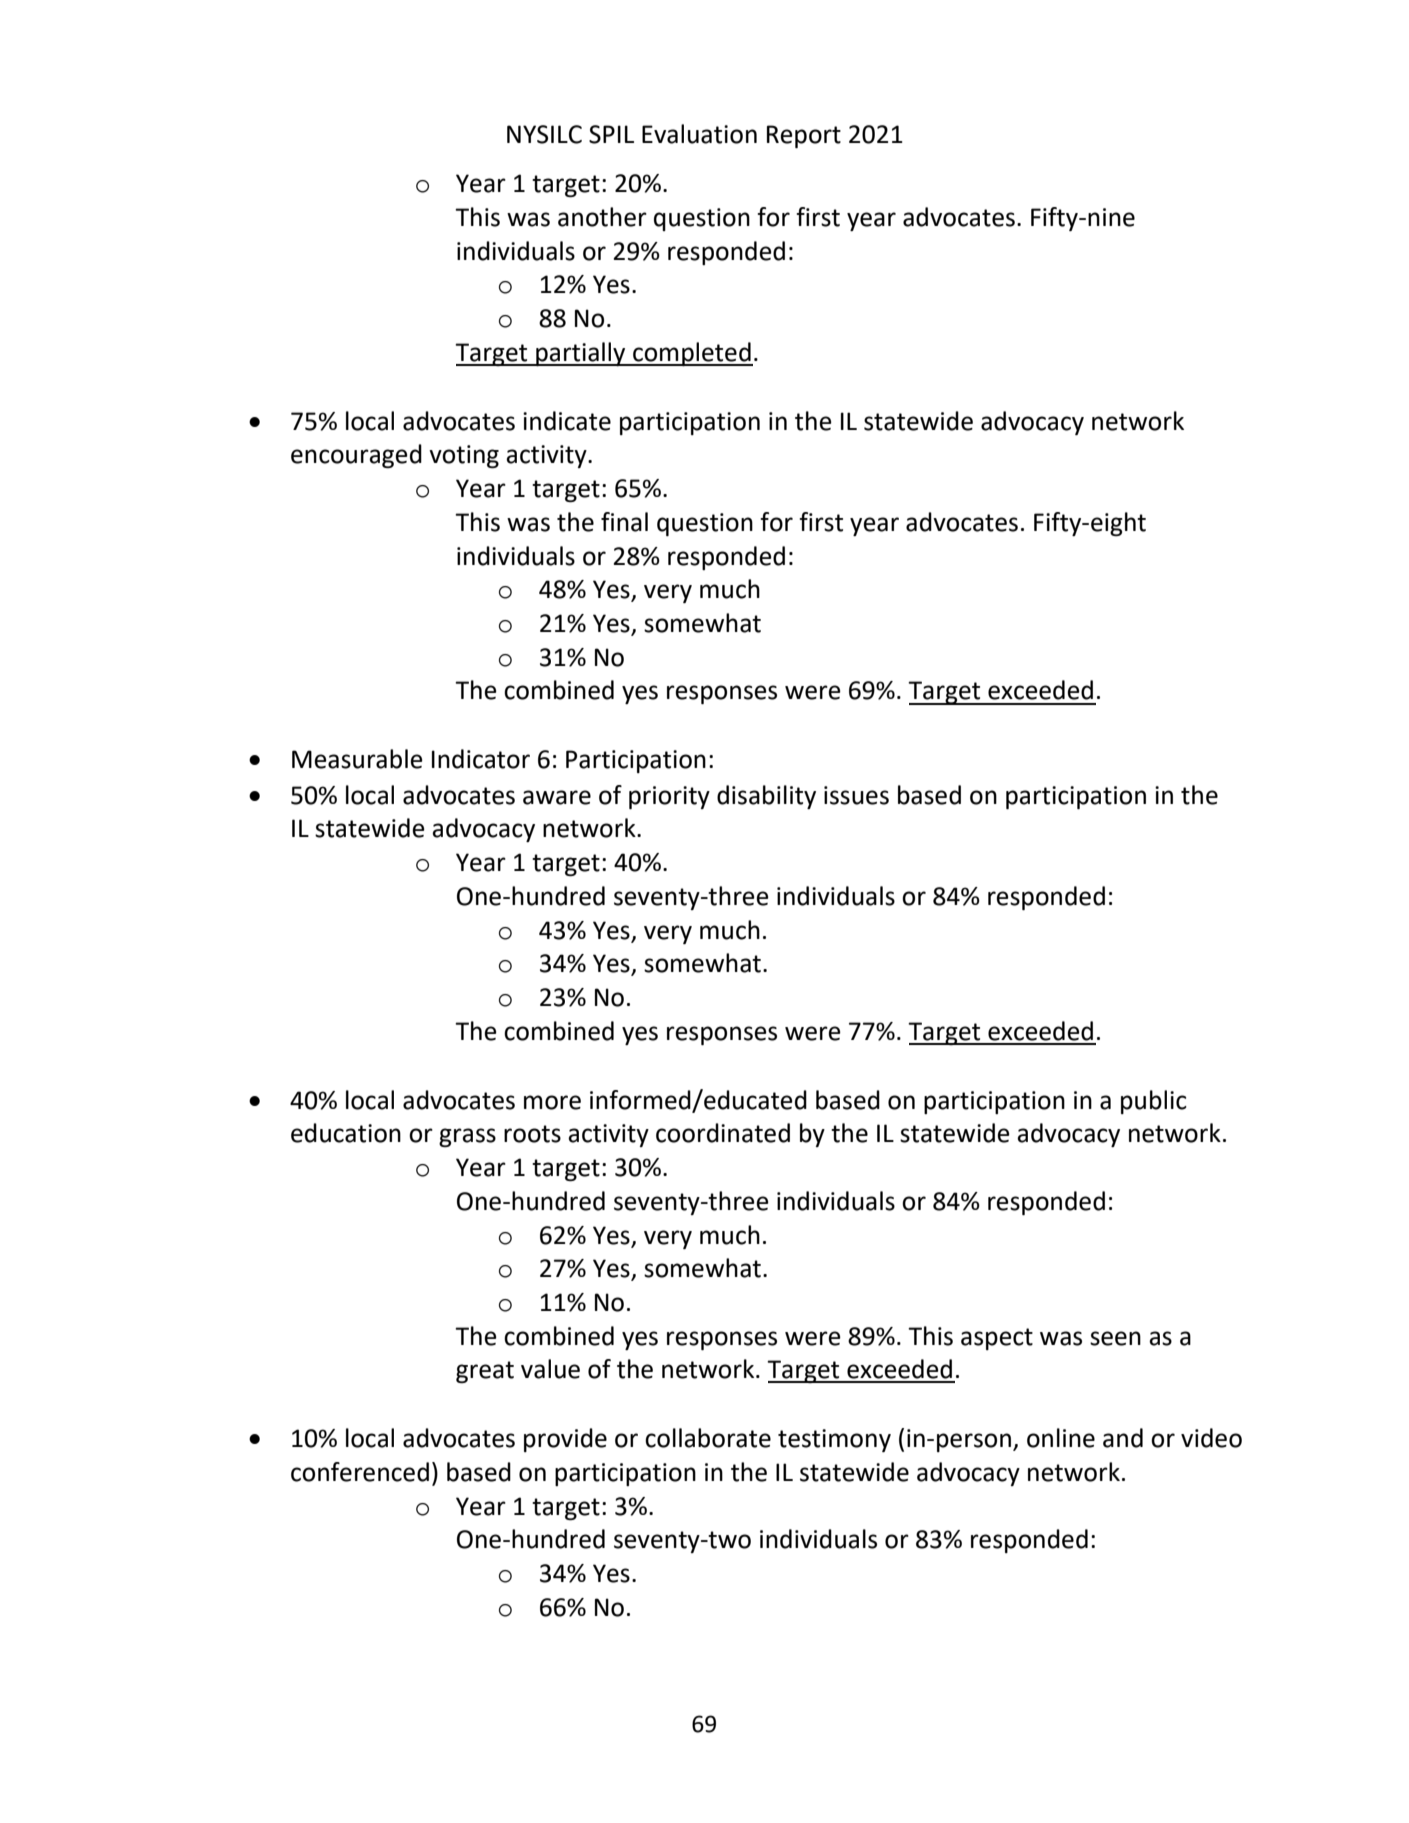 The height and width of the screenshot is (1823, 1409). What do you see at coordinates (723, 1133) in the screenshot?
I see `coordinated` at bounding box center [723, 1133].
